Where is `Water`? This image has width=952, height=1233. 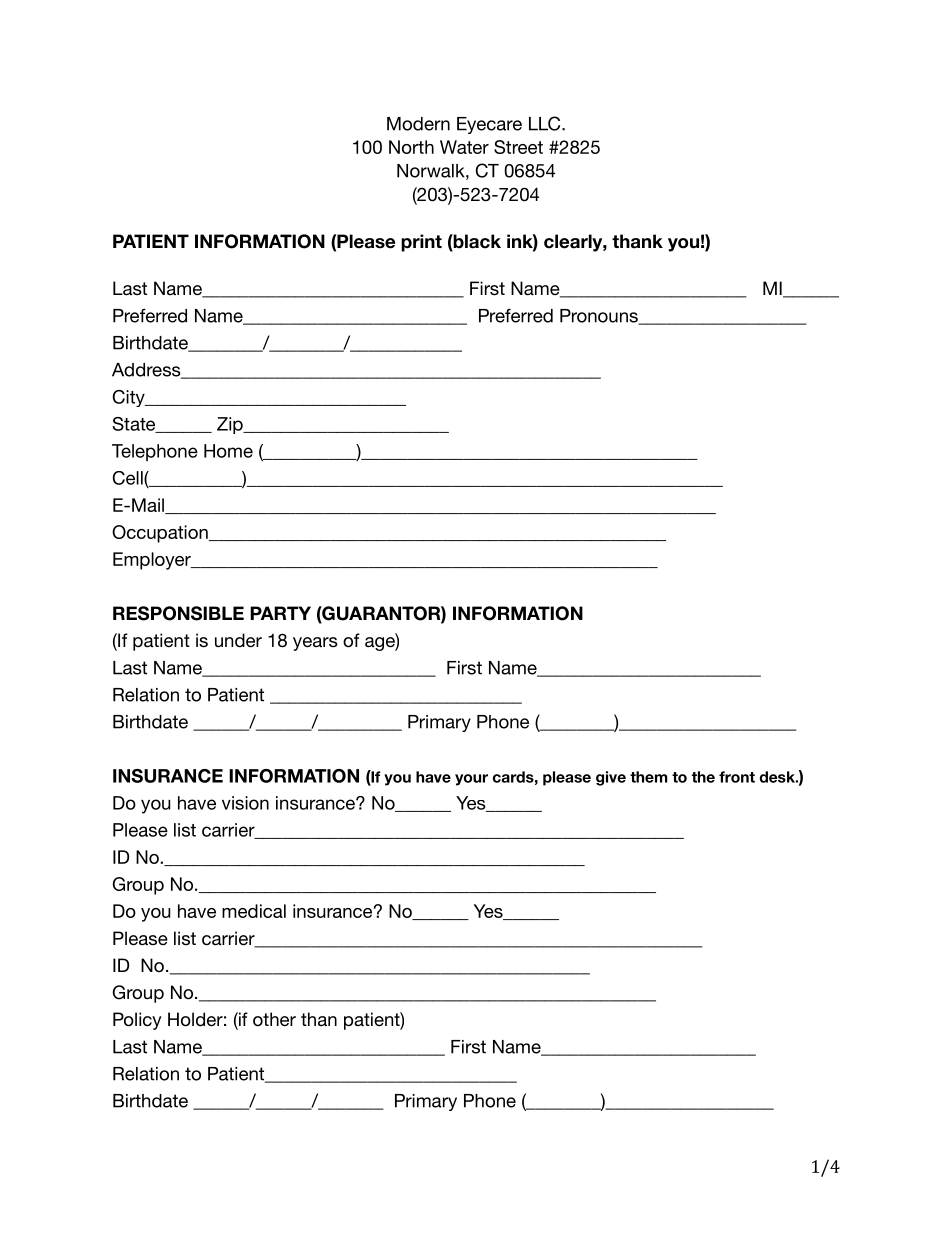
Water is located at coordinates (464, 147).
